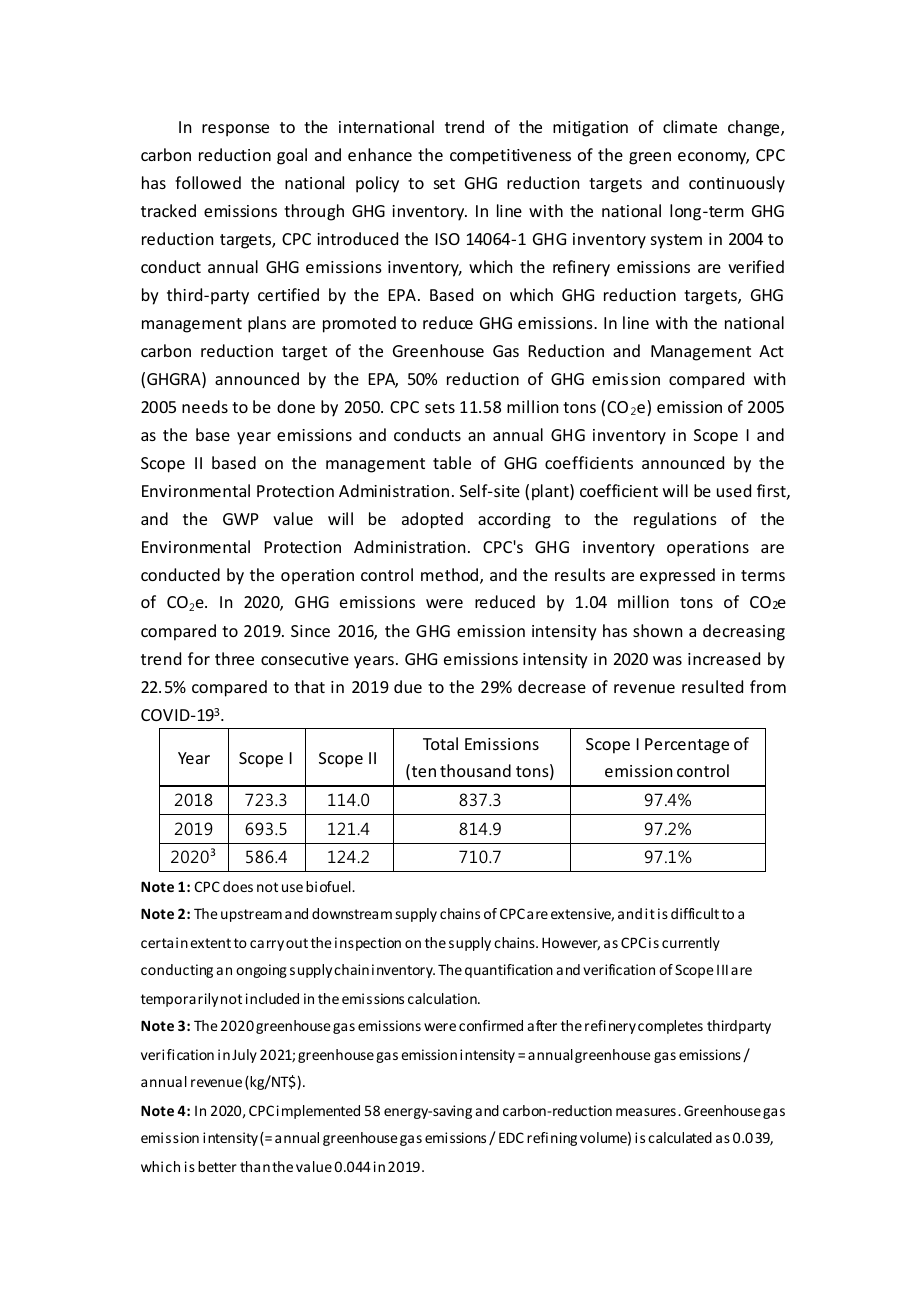 This page has width=924, height=1308. Describe the element at coordinates (724, 658) in the page. I see `increased` at that location.
